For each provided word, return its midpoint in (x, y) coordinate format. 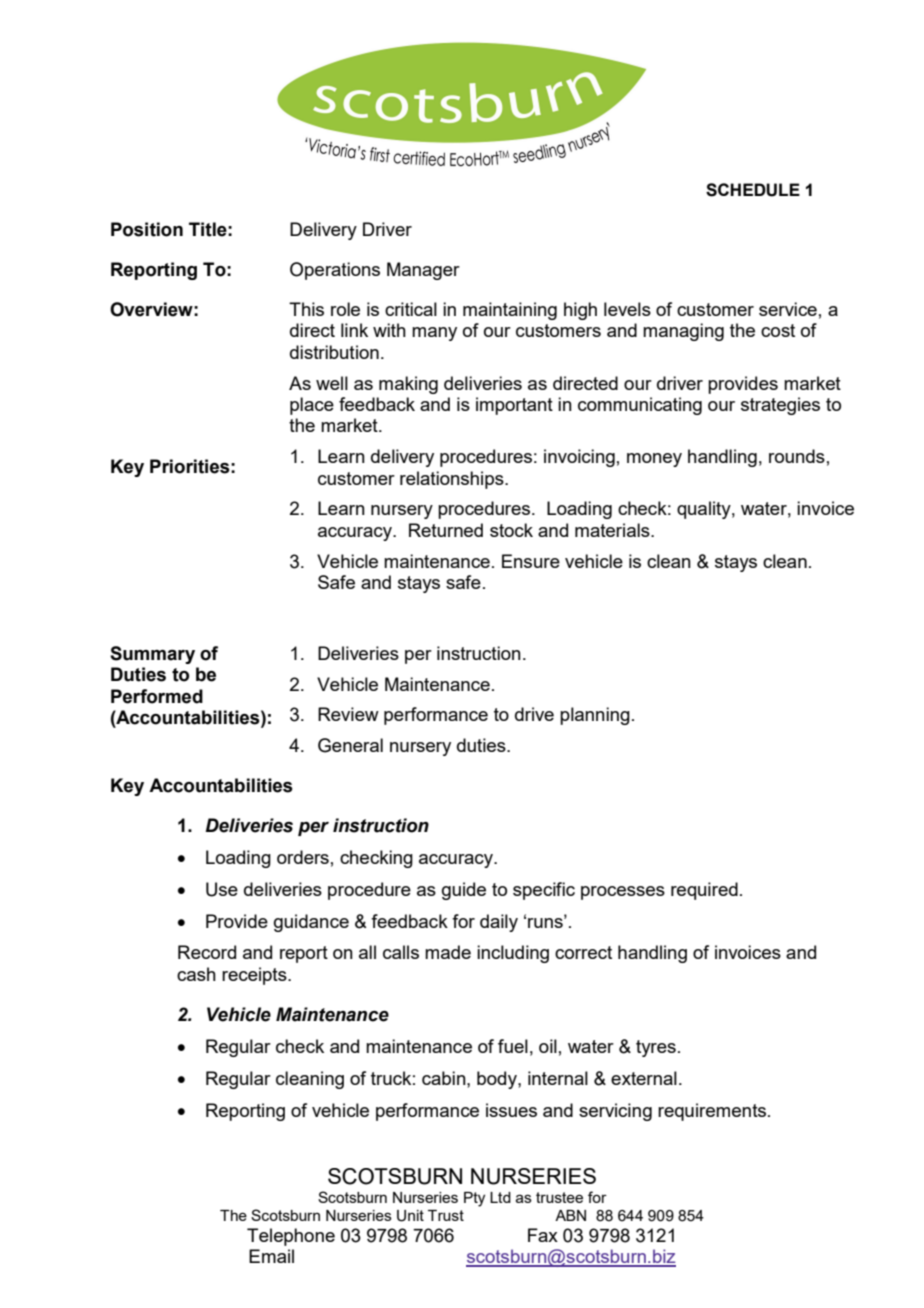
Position (147, 229)
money (654, 460)
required (704, 891)
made (448, 952)
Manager (423, 271)
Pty (474, 1199)
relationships (453, 480)
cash (196, 974)
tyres (656, 1048)
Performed (157, 696)
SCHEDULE (753, 190)
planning (595, 716)
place (312, 406)
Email (271, 1256)
